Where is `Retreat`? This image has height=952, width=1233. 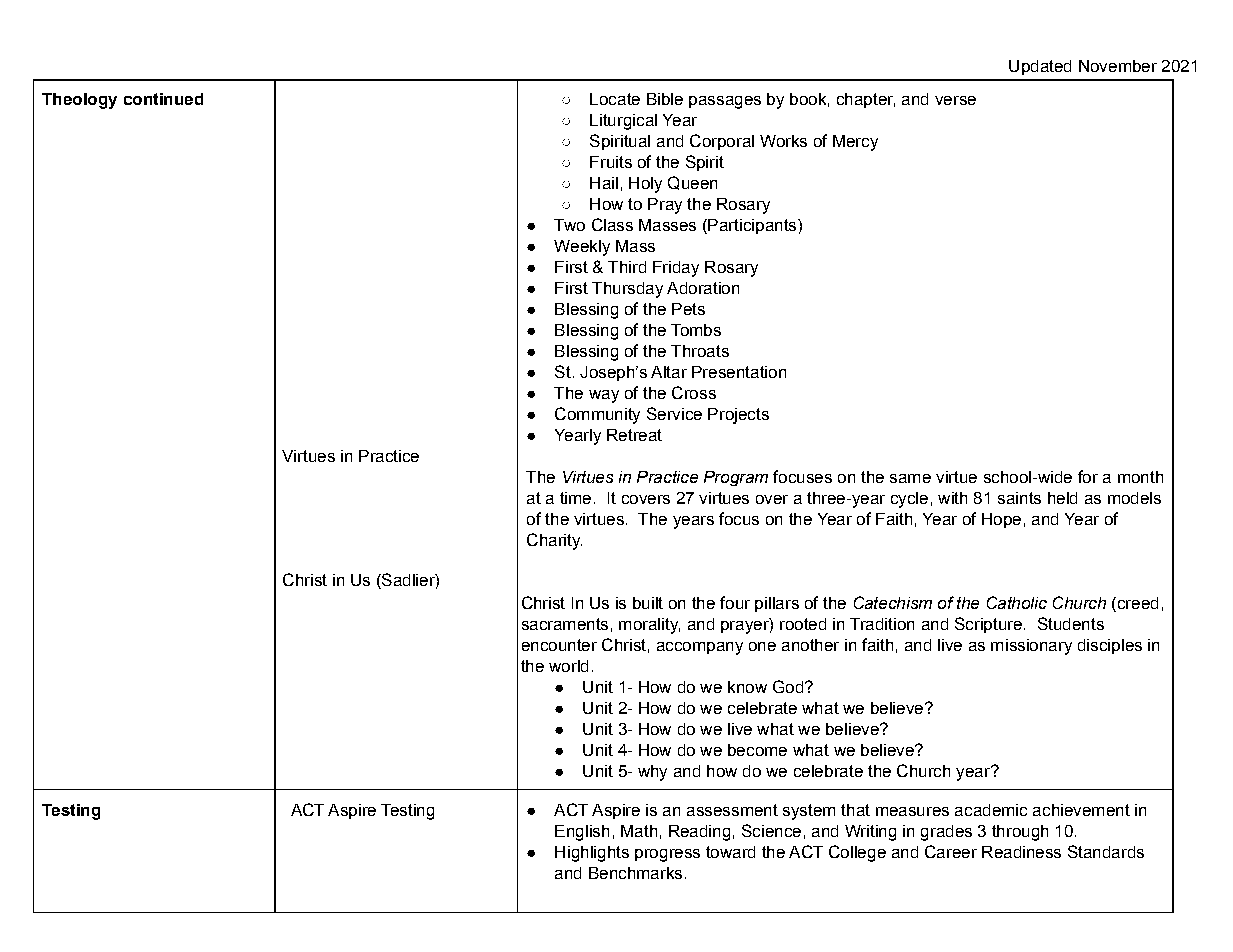 Retreat is located at coordinates (634, 435).
